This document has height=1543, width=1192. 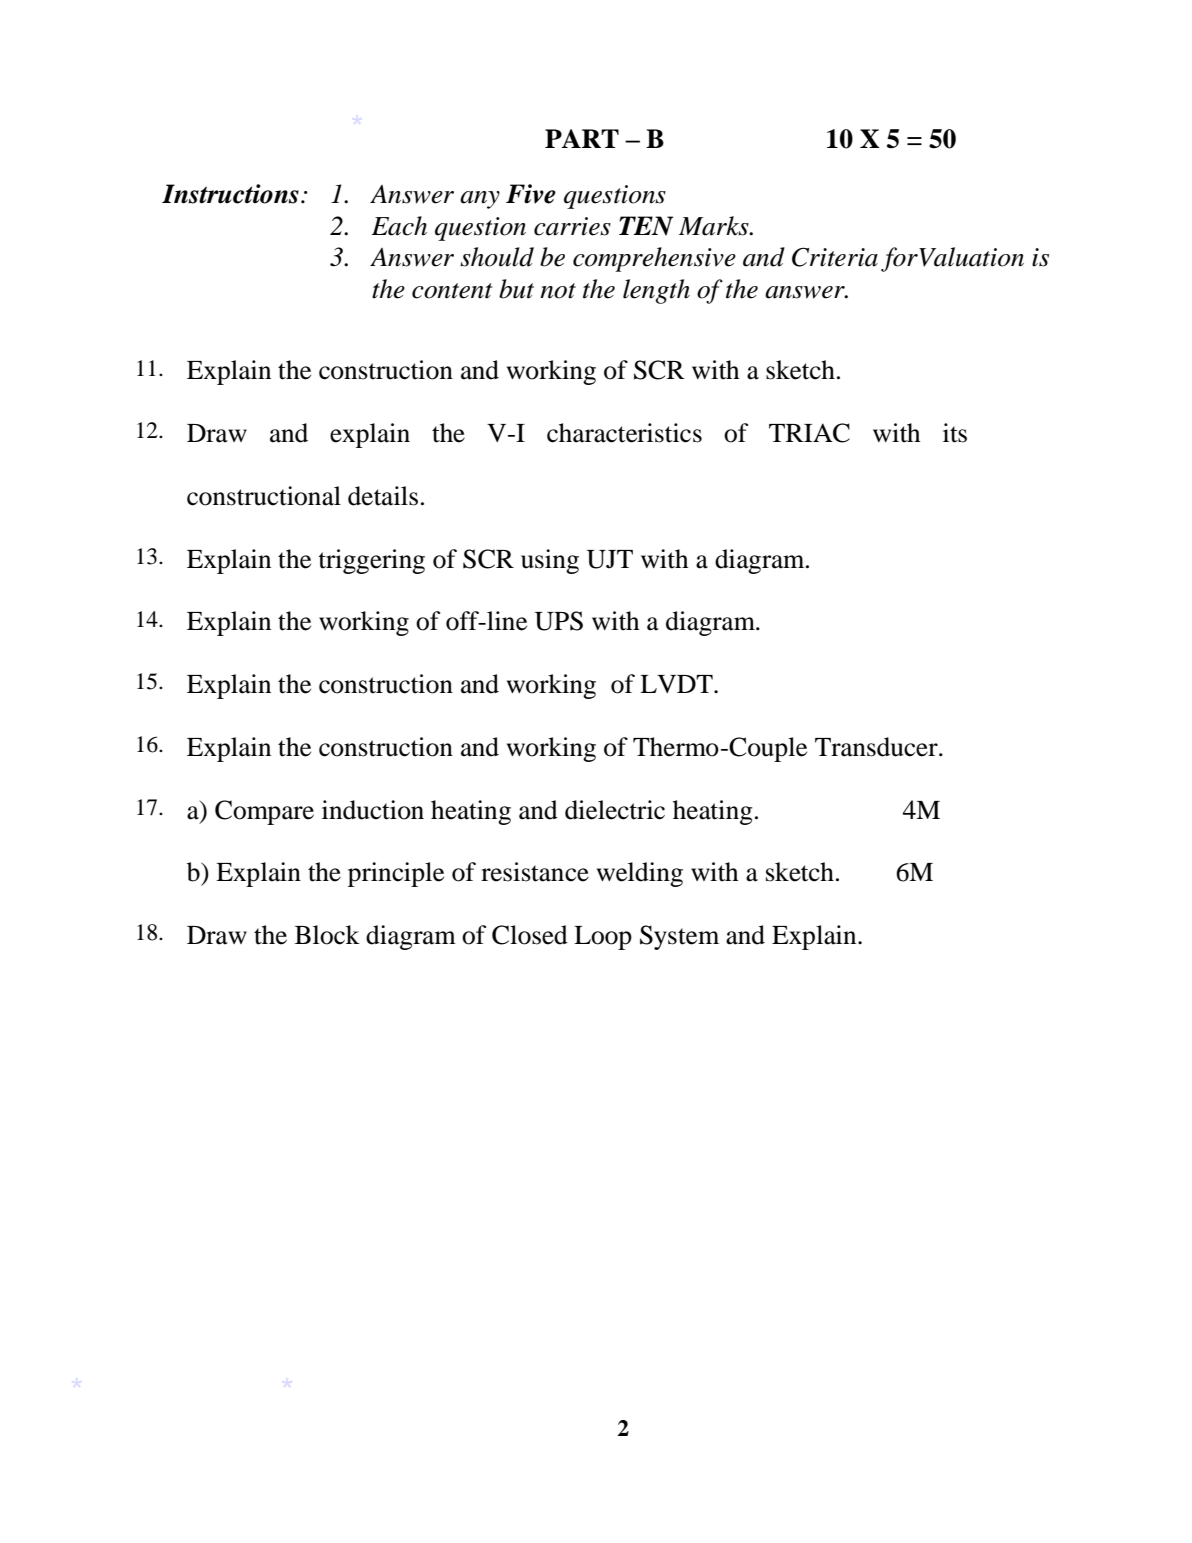 What do you see at coordinates (677, 684) in the document?
I see `LVDT` at bounding box center [677, 684].
